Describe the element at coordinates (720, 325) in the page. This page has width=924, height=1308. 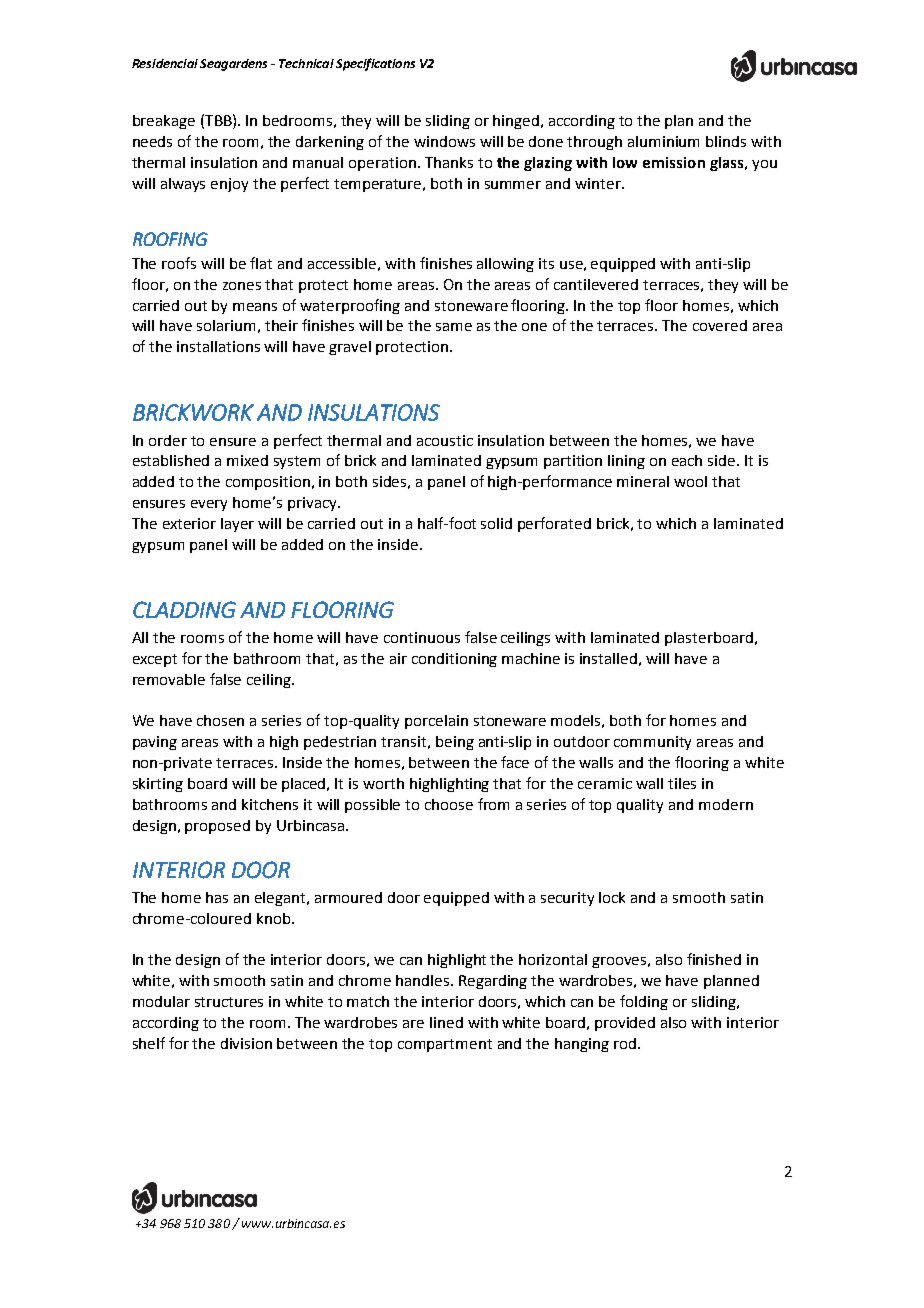
I see `covered` at that location.
